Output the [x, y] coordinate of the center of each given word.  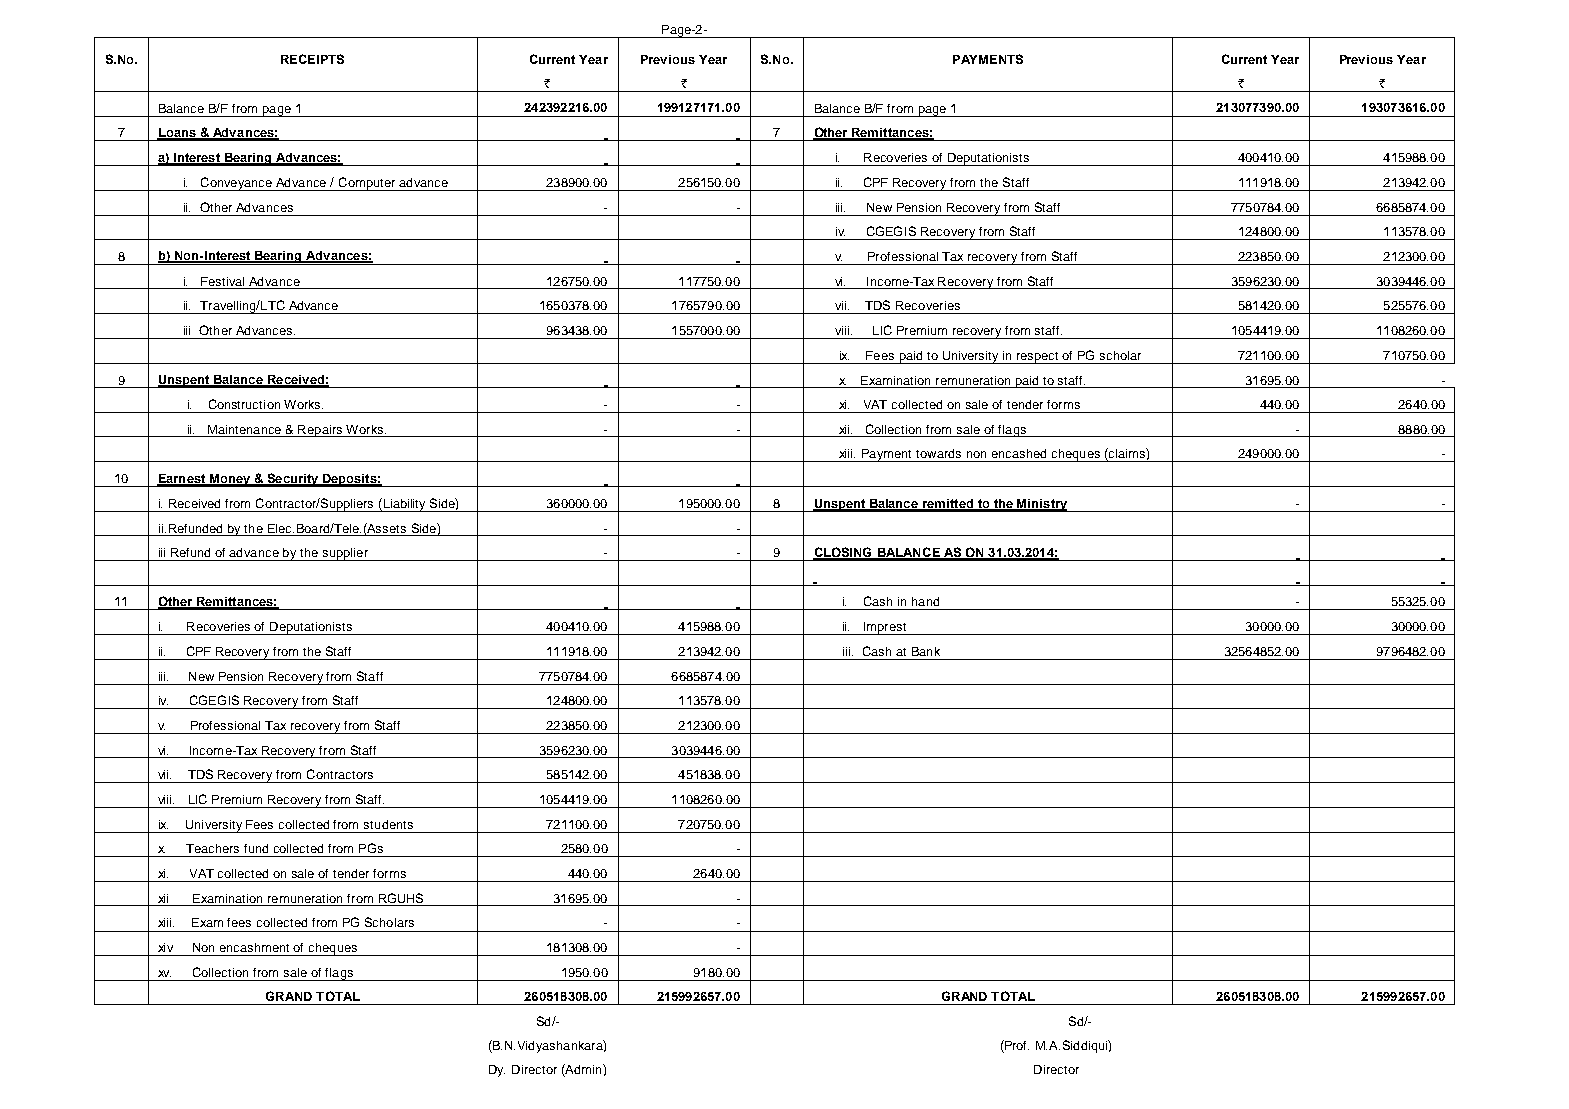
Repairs [320, 431]
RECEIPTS [312, 59]
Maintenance [244, 429]
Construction [244, 404]
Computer [367, 184]
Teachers [212, 848]
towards [938, 453]
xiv [165, 947]
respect [1038, 358]
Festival [222, 281]
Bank [926, 651]
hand [925, 601]
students [388, 824]
